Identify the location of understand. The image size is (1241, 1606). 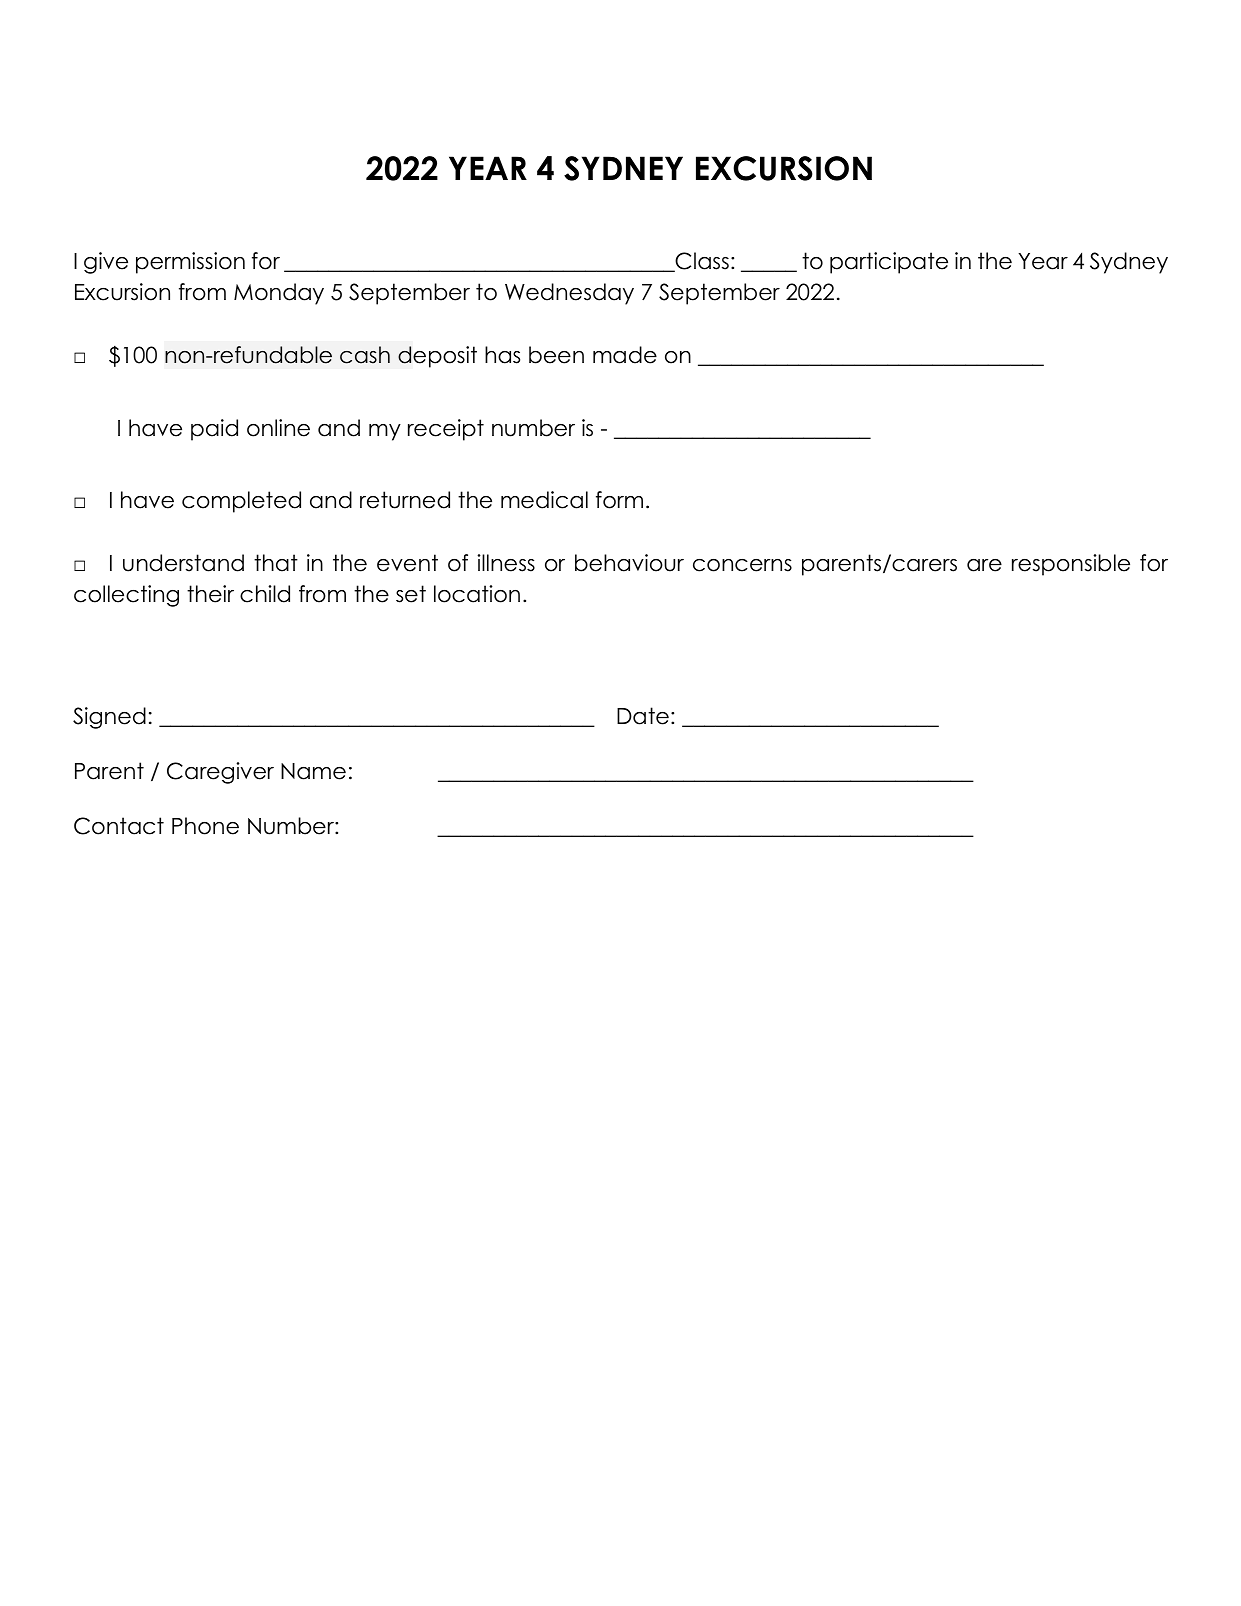
(183, 563).
